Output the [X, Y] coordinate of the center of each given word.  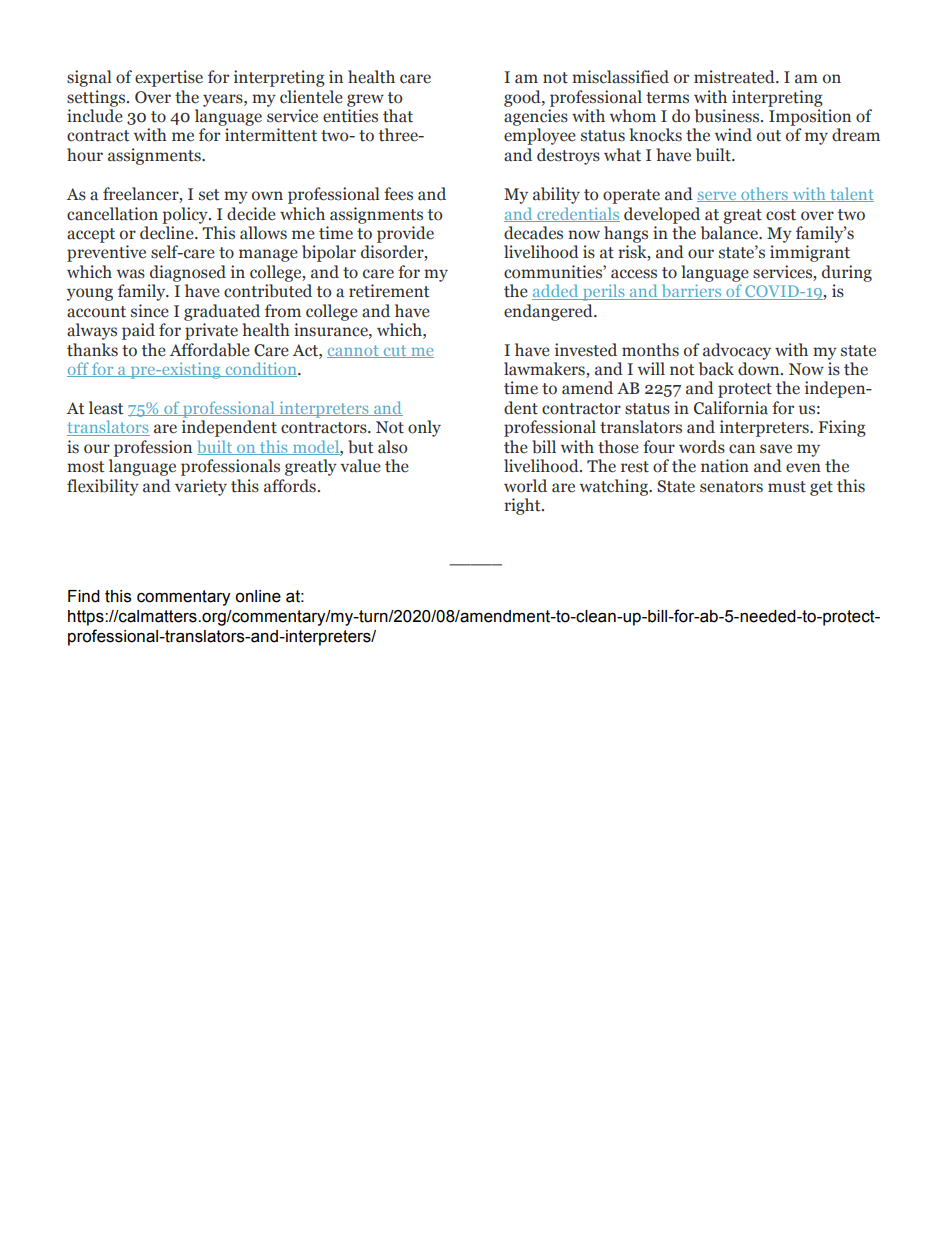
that [398, 116]
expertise [169, 78]
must [787, 487]
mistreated [735, 77]
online [258, 596]
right [523, 506]
